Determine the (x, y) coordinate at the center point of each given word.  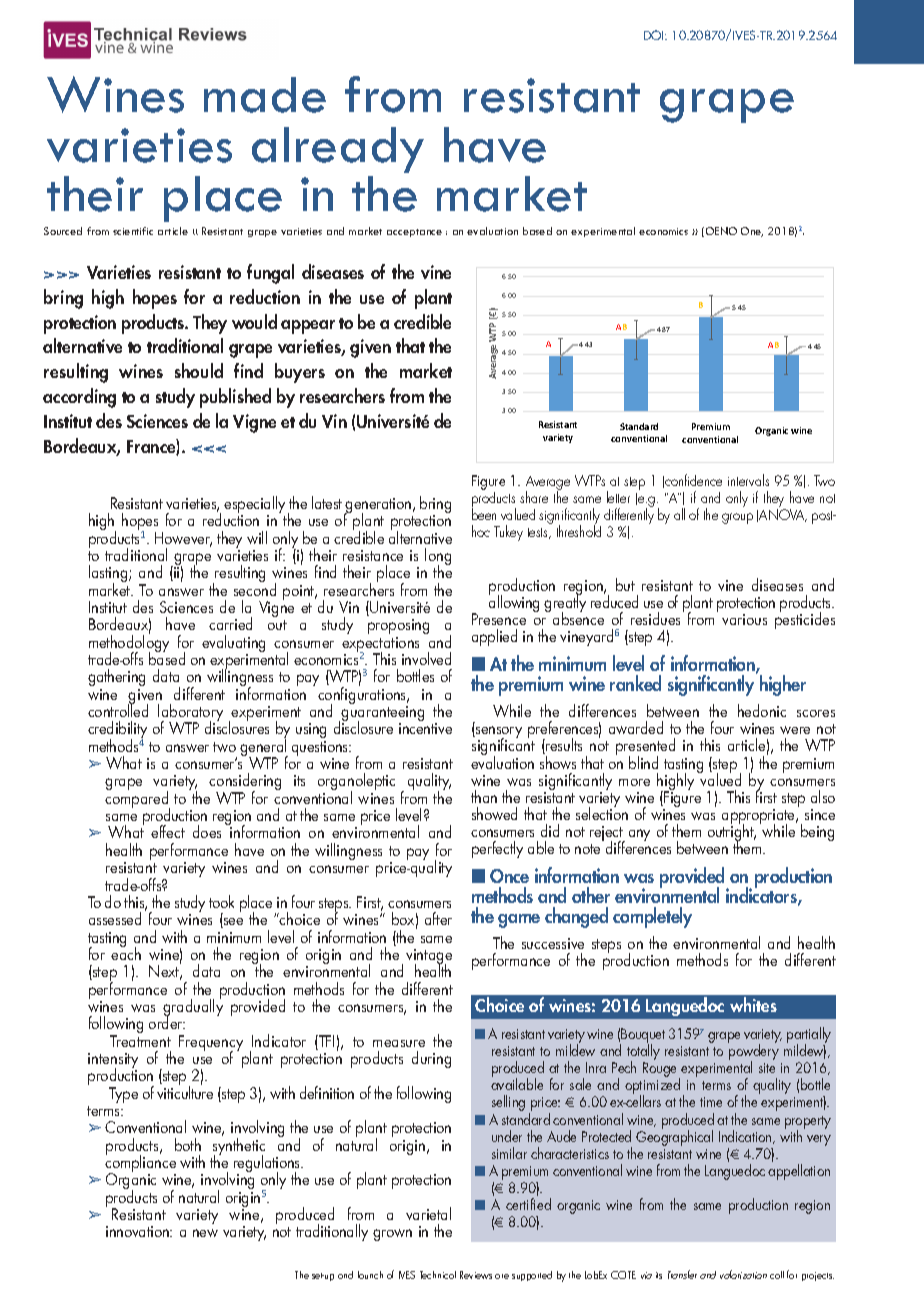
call (777, 1275)
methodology (129, 644)
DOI (655, 35)
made (265, 95)
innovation (138, 1231)
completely (652, 917)
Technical (438, 1275)
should (199, 370)
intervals (748, 480)
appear (308, 327)
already (338, 150)
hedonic (762, 710)
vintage (429, 958)
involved (426, 658)
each (126, 952)
